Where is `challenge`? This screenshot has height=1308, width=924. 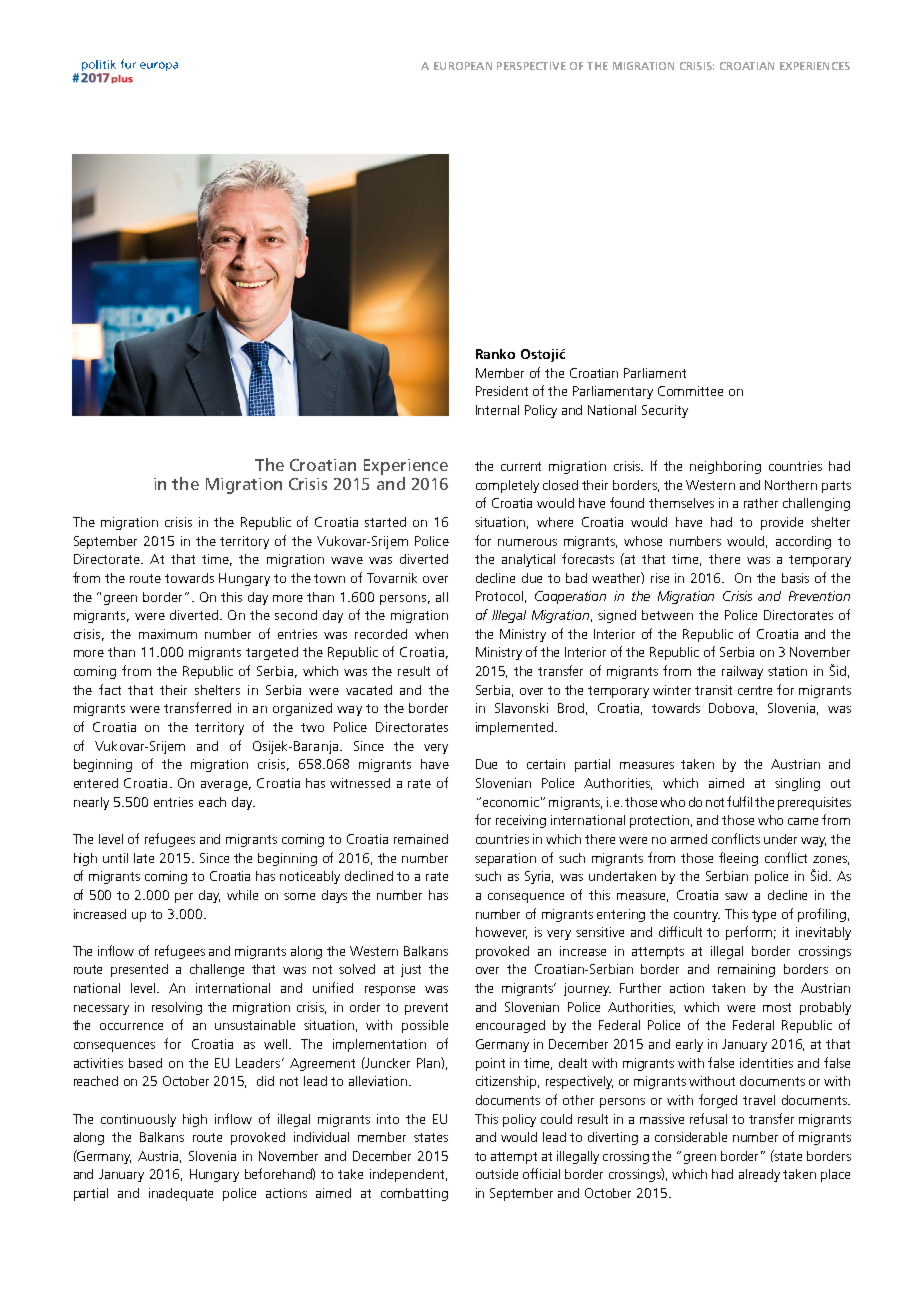 challenge is located at coordinates (217, 970).
